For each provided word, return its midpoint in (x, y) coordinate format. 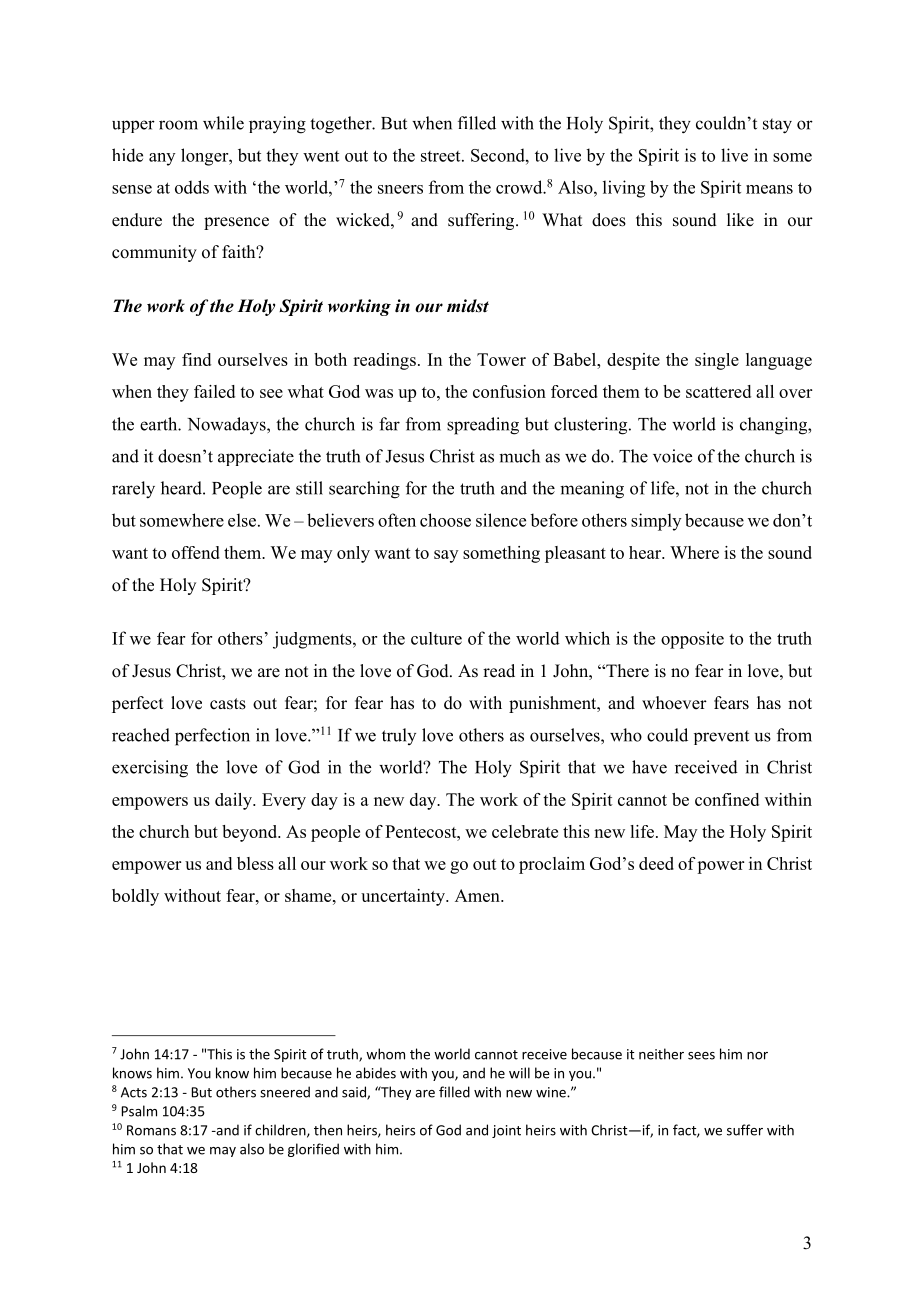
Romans (151, 1130)
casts (228, 704)
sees (701, 1056)
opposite (692, 640)
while (223, 123)
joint (506, 1131)
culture (436, 638)
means (769, 189)
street (442, 156)
